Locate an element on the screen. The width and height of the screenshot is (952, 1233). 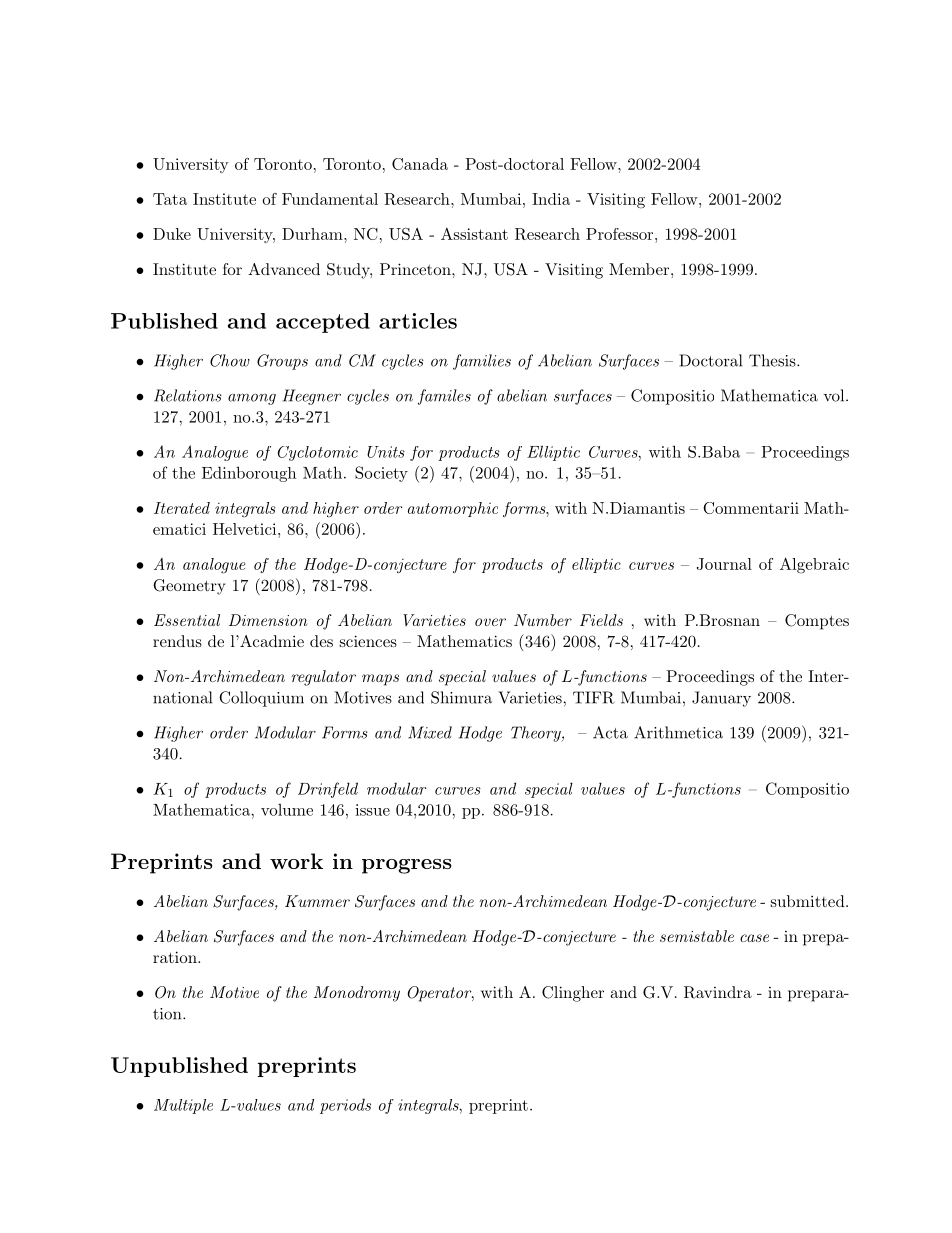
Iterated is located at coordinates (182, 508).
